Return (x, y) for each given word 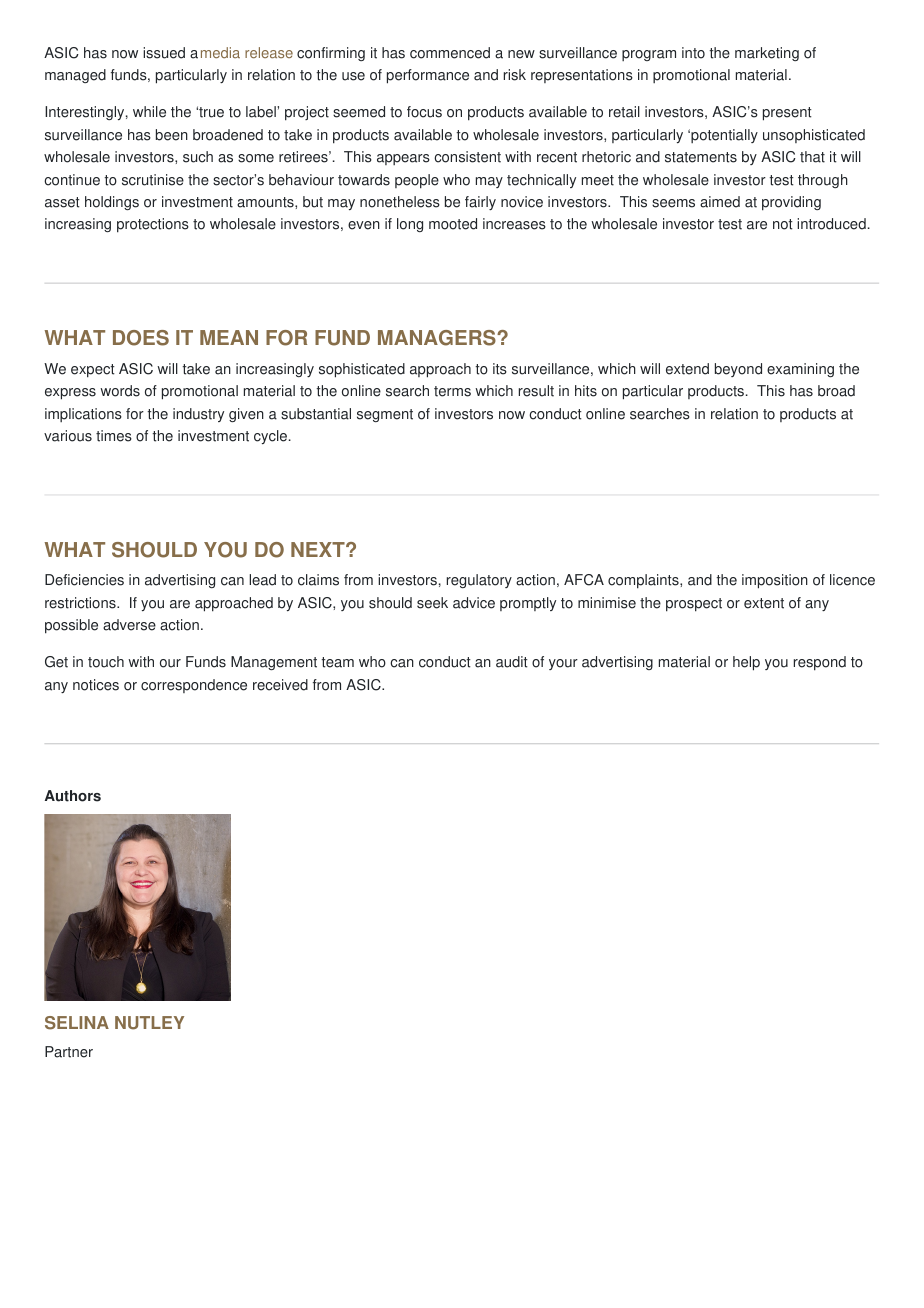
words (120, 391)
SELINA (77, 1023)
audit (512, 662)
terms (452, 391)
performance (428, 76)
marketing (767, 54)
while (149, 112)
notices (96, 685)
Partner (69, 1052)
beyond (738, 370)
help (746, 663)
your (563, 664)
